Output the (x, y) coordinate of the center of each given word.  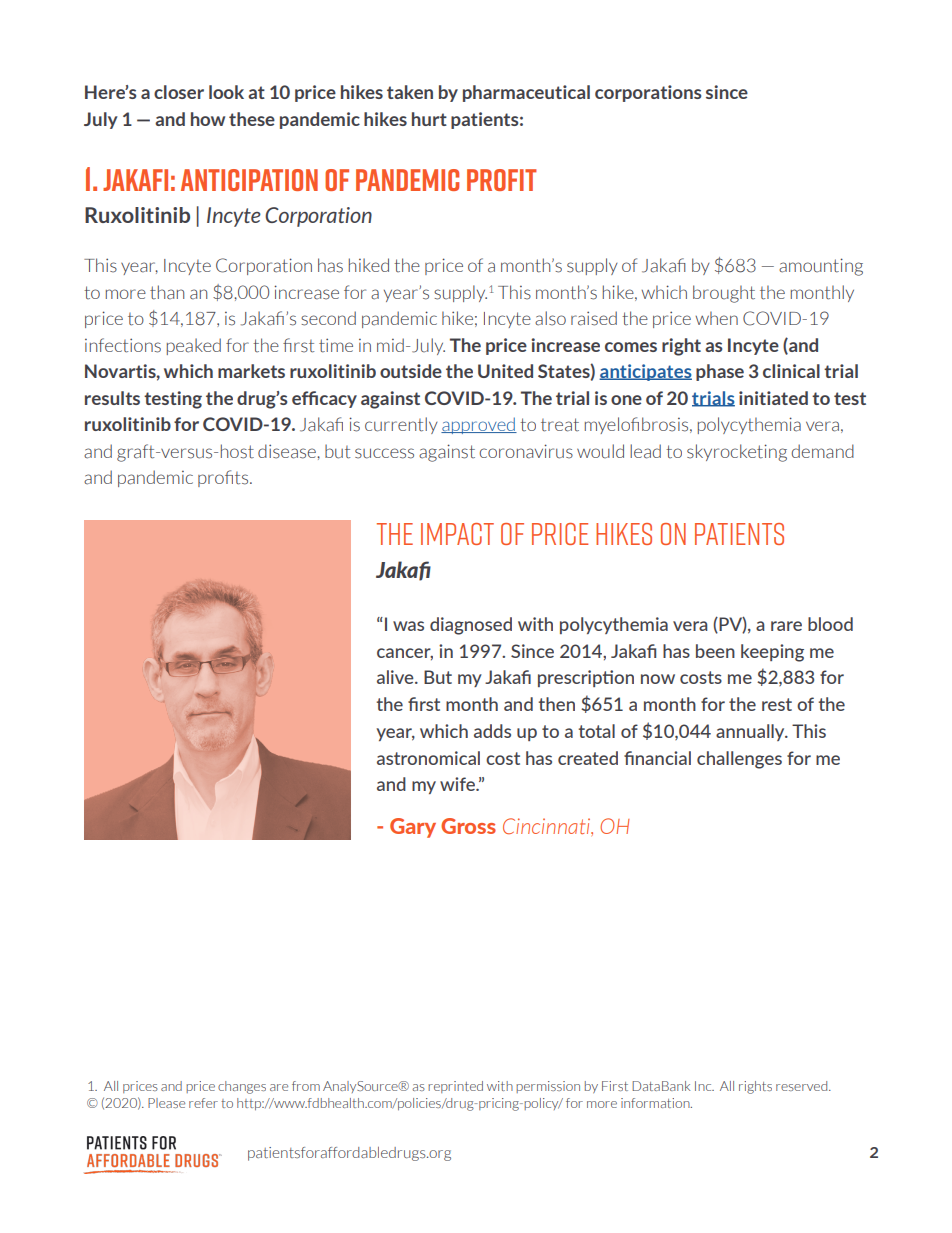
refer (203, 1103)
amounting (821, 267)
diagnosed (471, 626)
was (408, 626)
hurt (429, 119)
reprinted (455, 1087)
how (208, 119)
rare (786, 626)
